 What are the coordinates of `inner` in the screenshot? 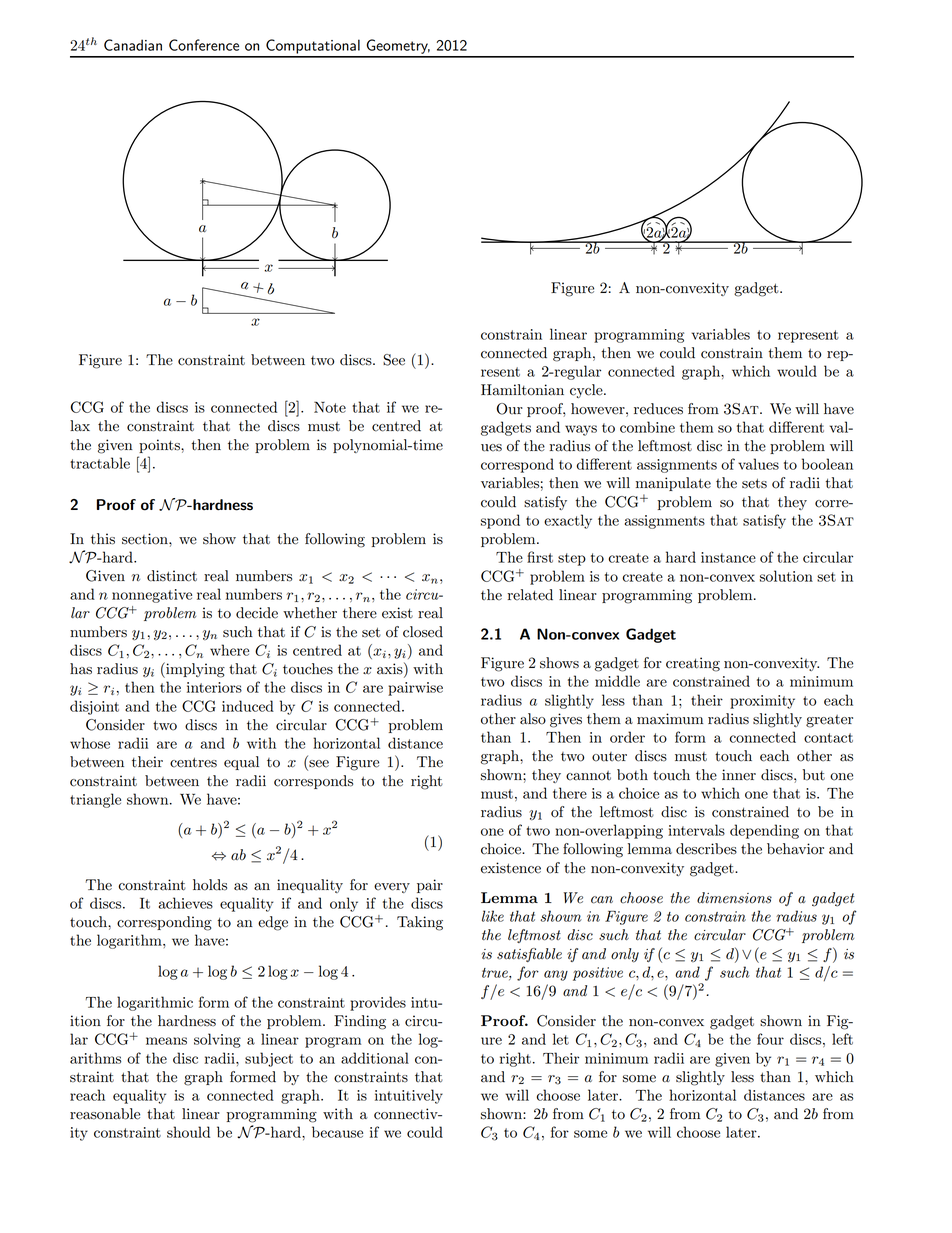 It's located at (739, 775).
